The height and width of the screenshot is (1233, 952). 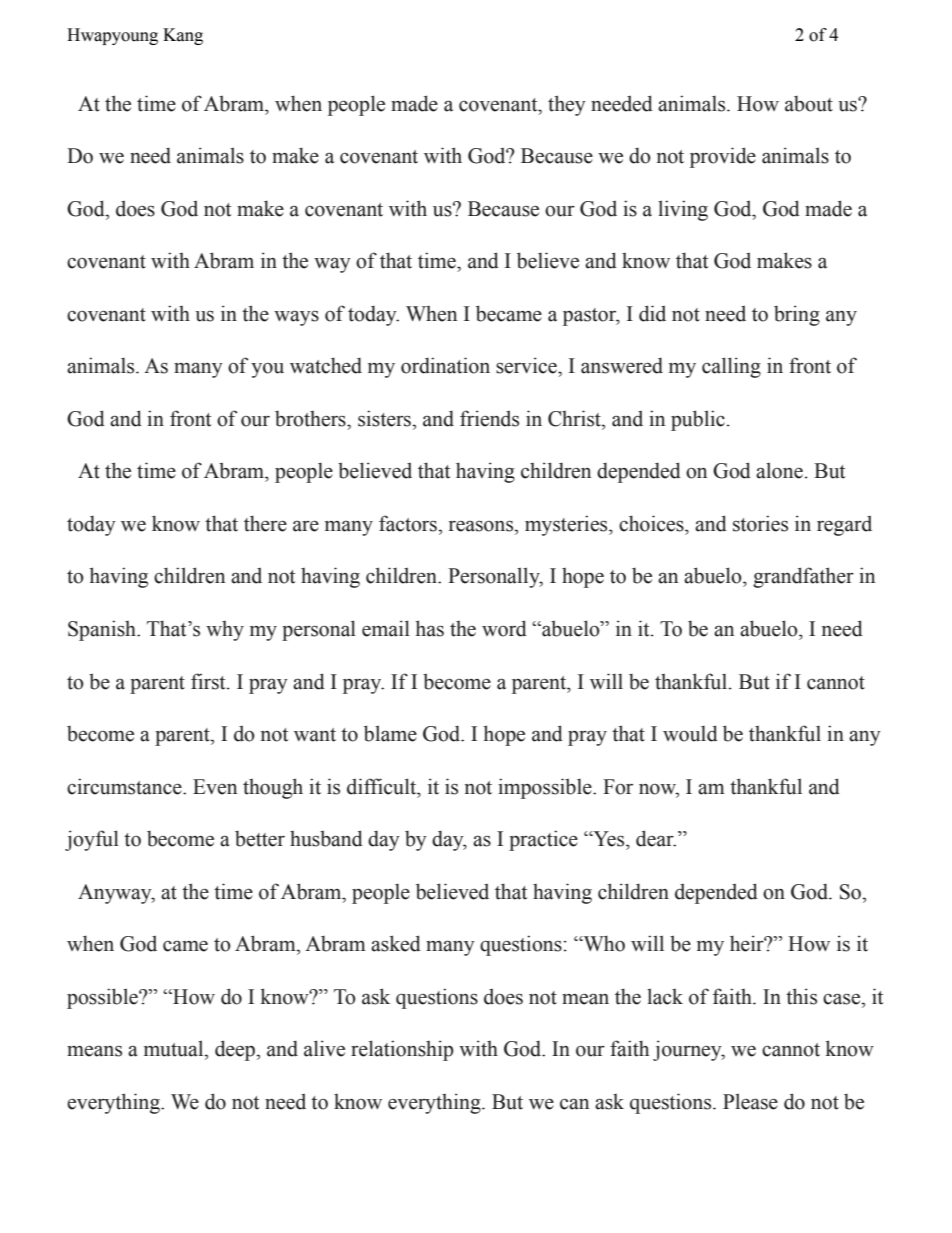 I want to click on relationship, so click(x=402, y=1050).
